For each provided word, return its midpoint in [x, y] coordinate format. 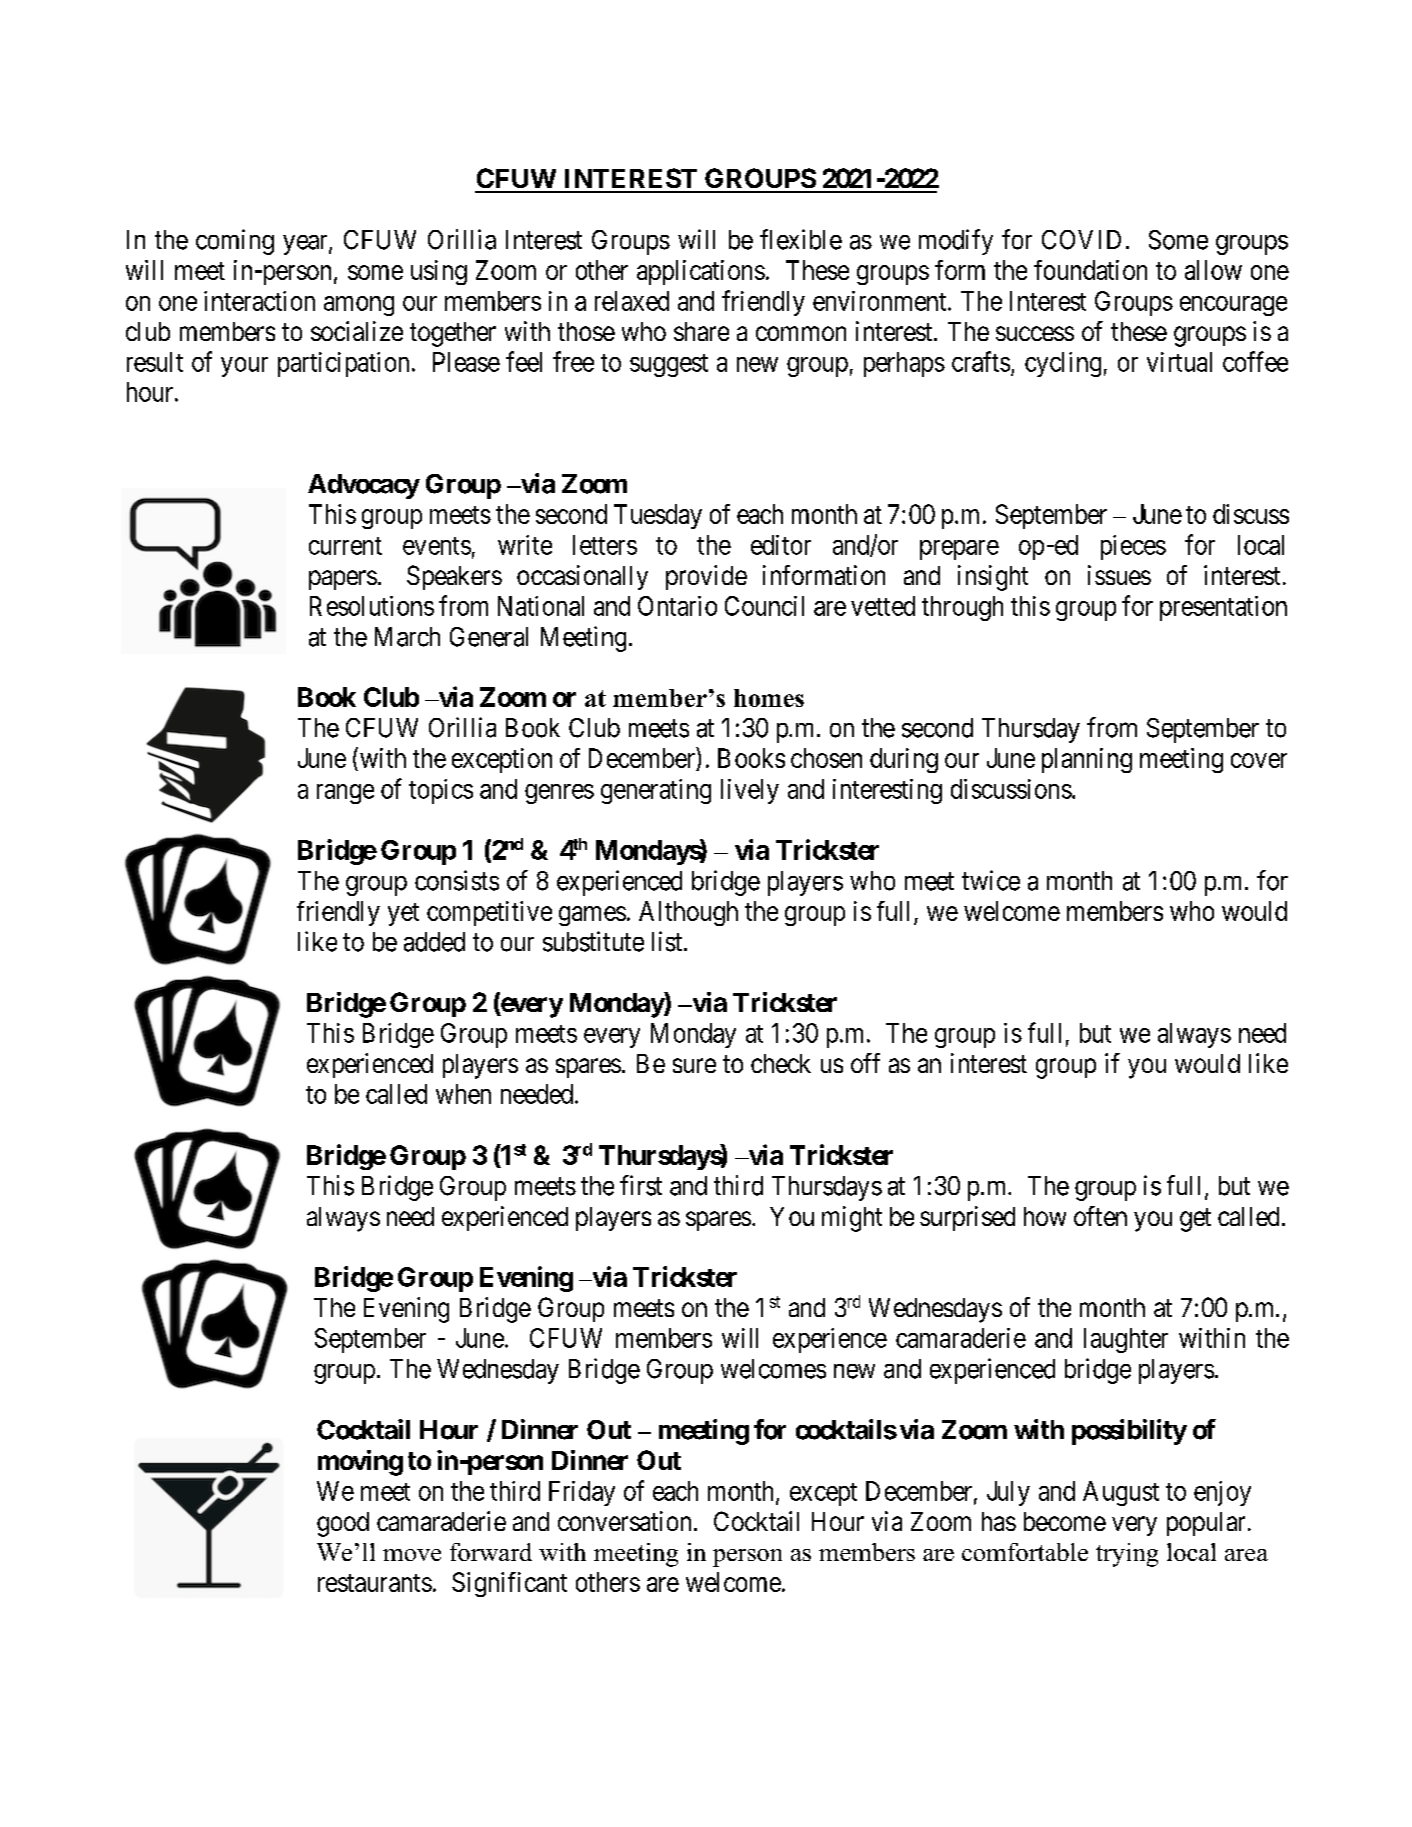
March [407, 637]
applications [701, 272]
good [343, 1524]
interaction [259, 301]
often [1100, 1216]
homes [769, 698]
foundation [1090, 270]
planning [1087, 760]
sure [694, 1065]
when [463, 1094]
